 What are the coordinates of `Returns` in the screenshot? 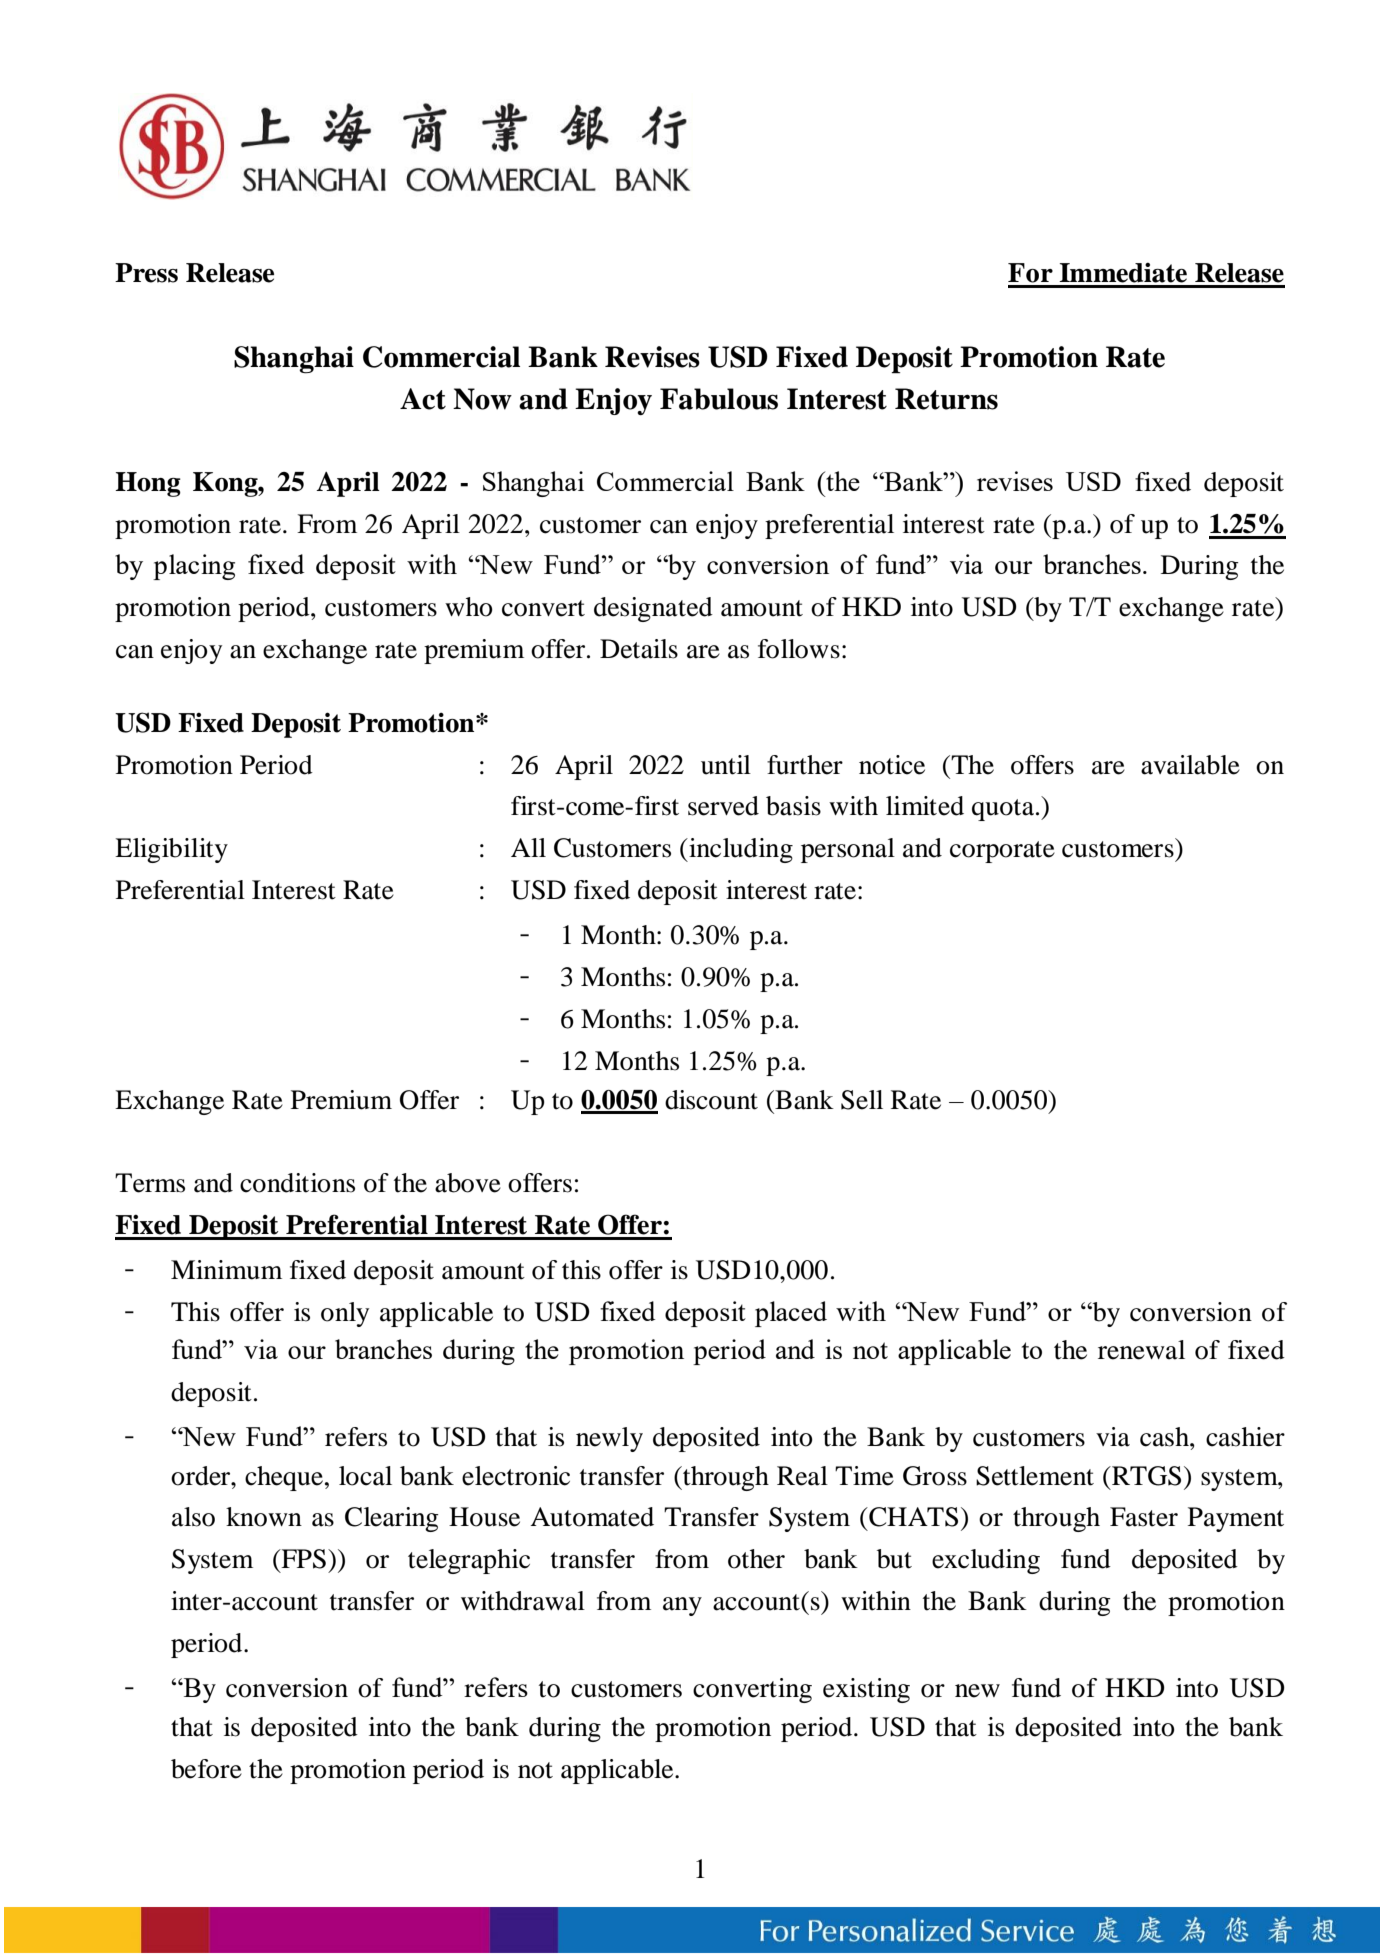 It's located at (946, 399).
